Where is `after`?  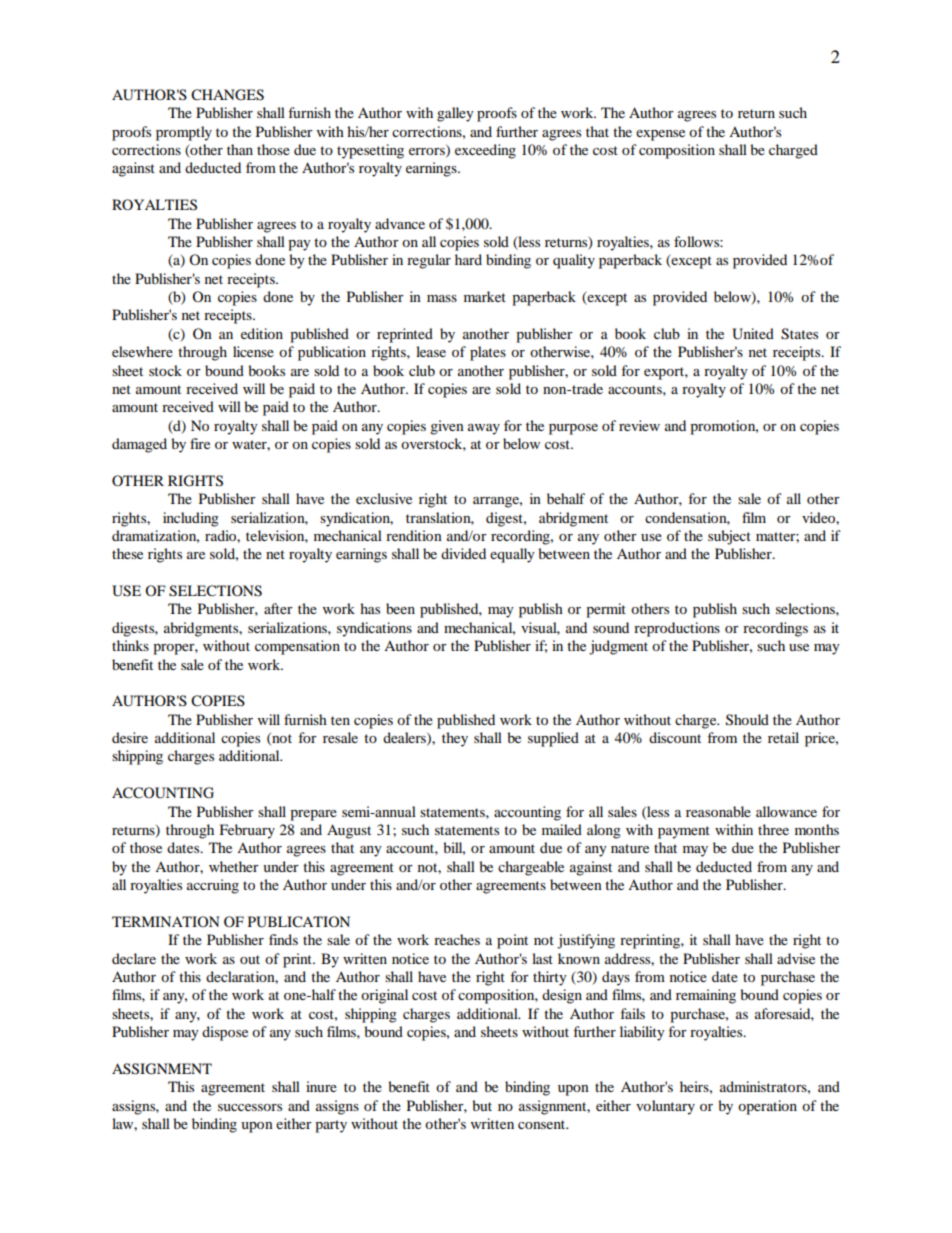 after is located at coordinates (278, 608).
